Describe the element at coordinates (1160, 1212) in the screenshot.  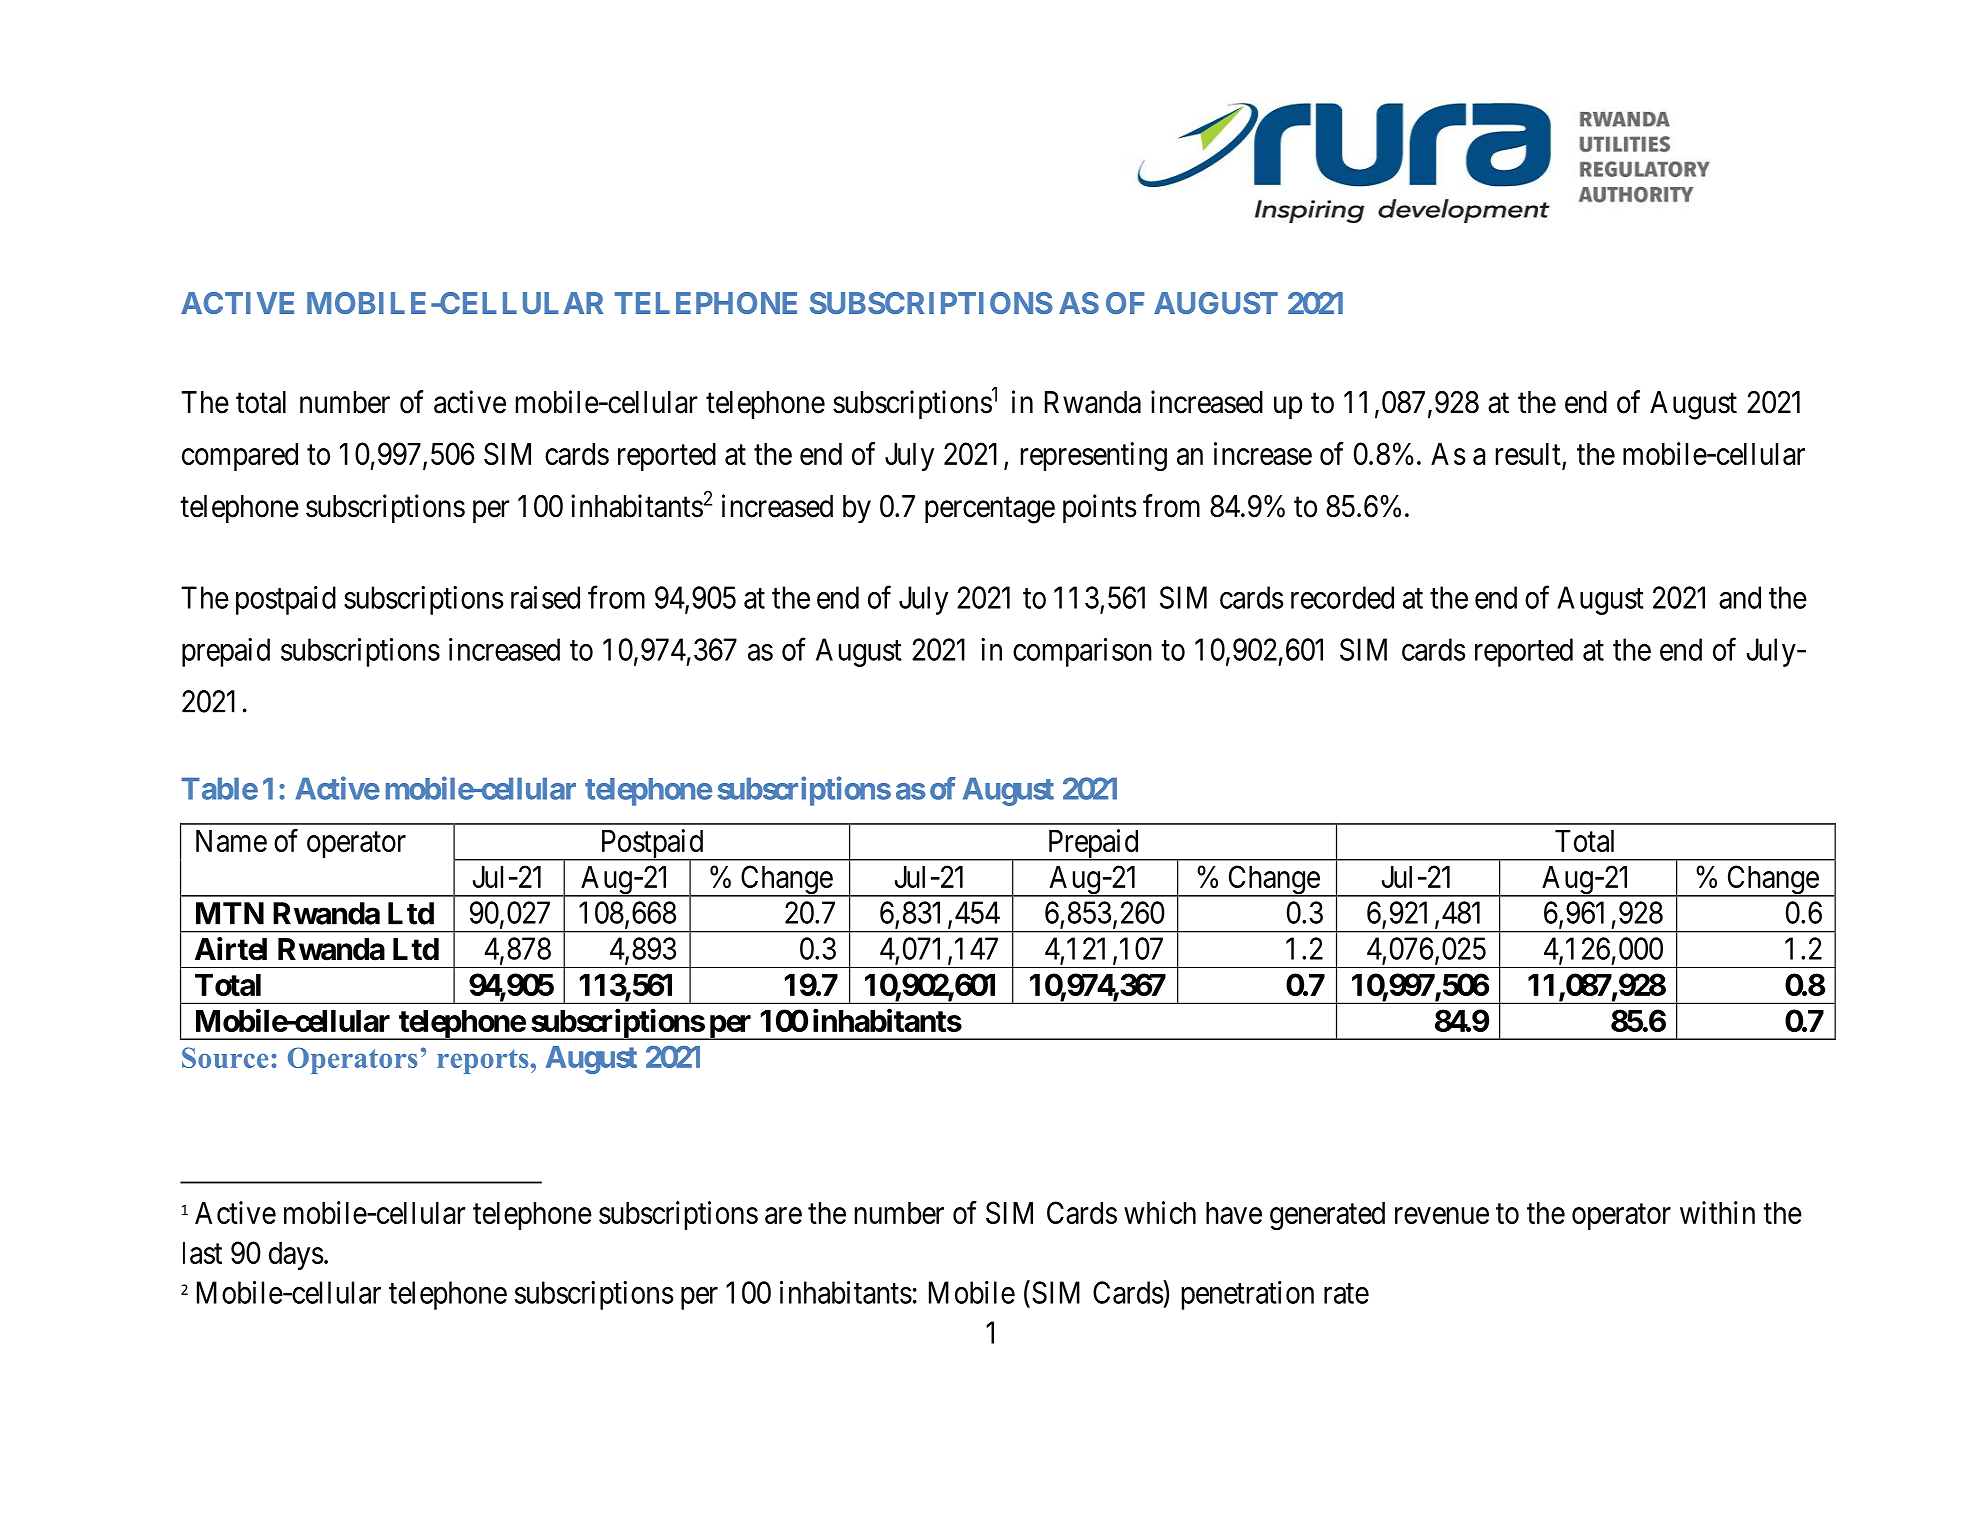
I see `which` at that location.
